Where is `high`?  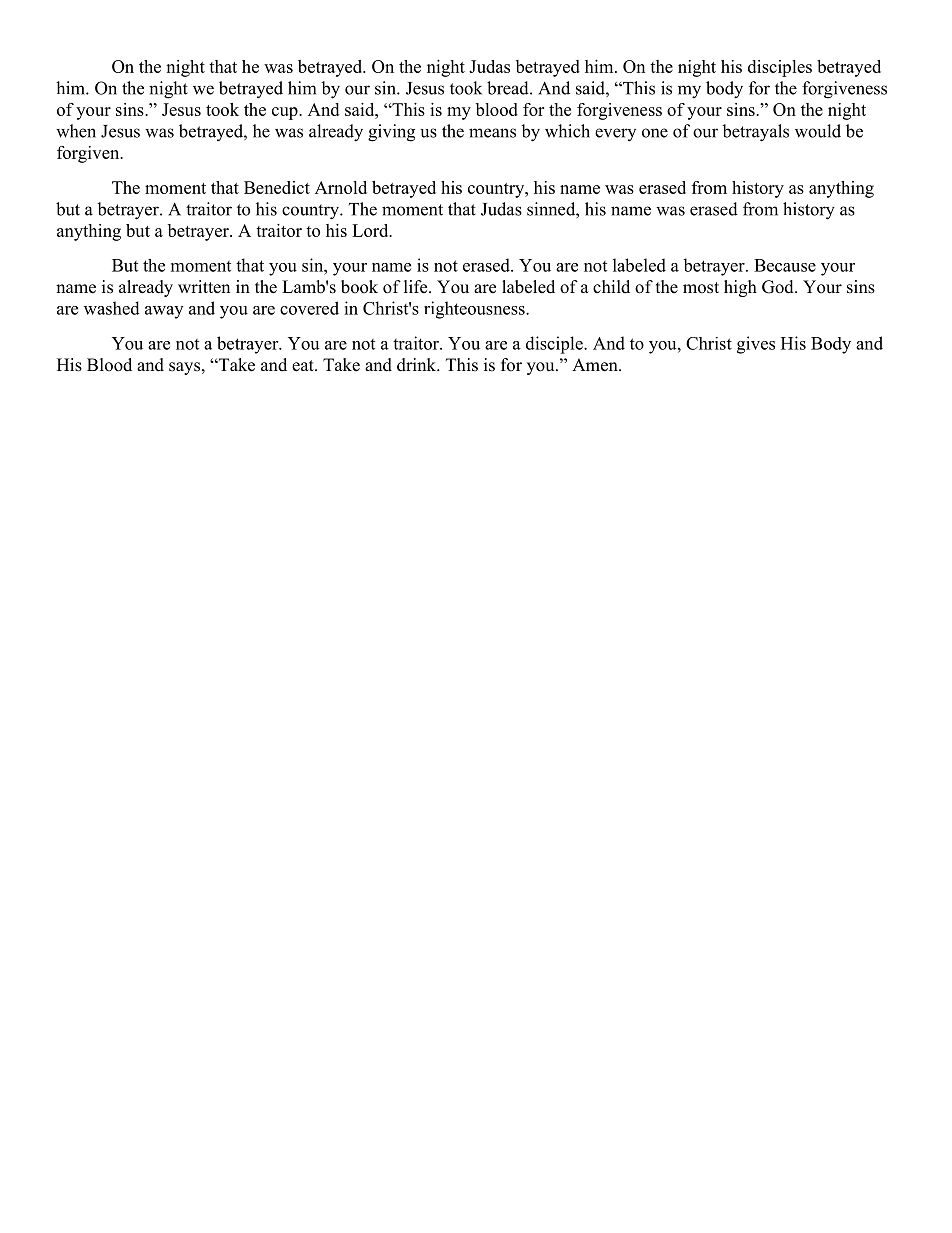
high is located at coordinates (740, 288).
